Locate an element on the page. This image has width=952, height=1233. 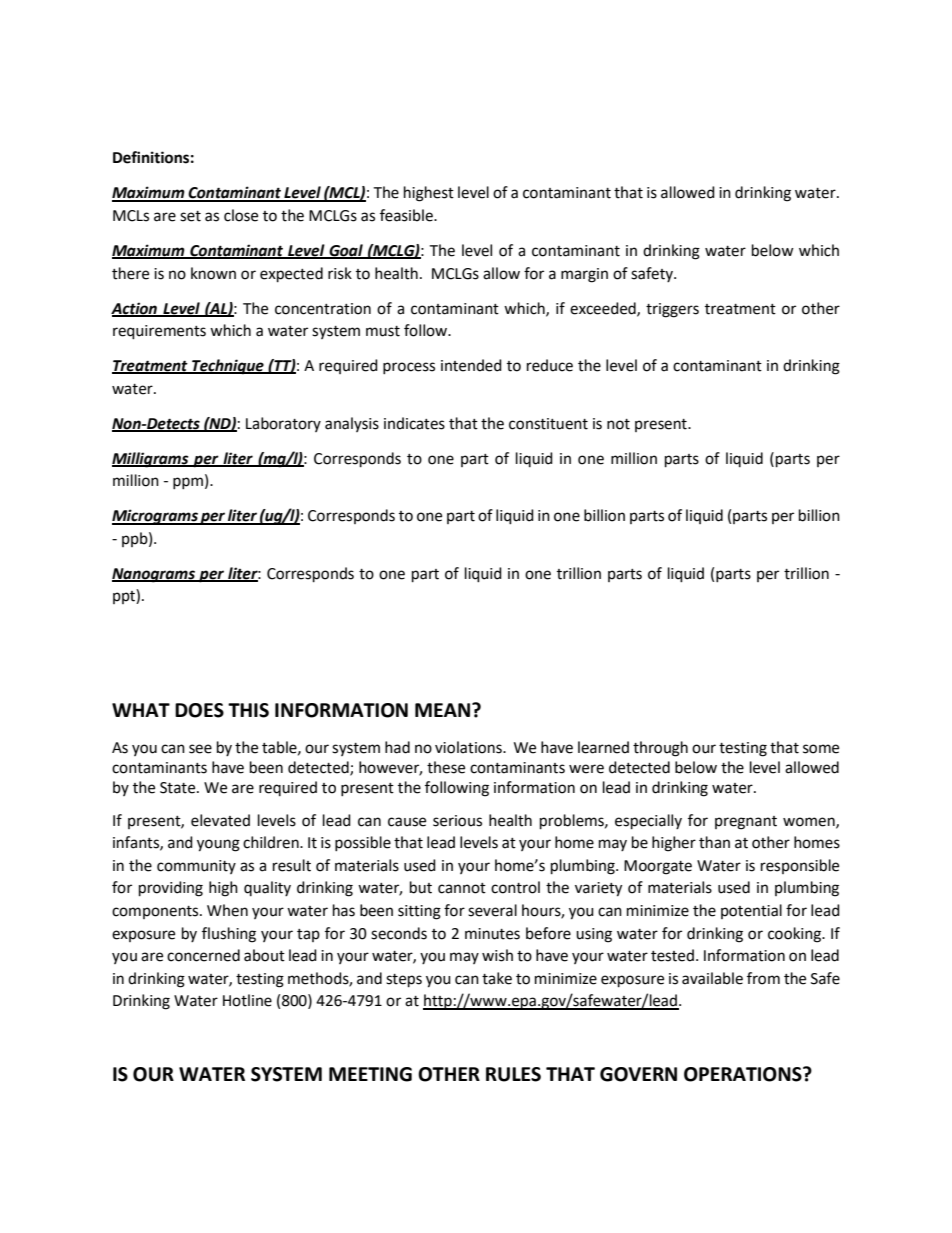
through is located at coordinates (660, 749).
